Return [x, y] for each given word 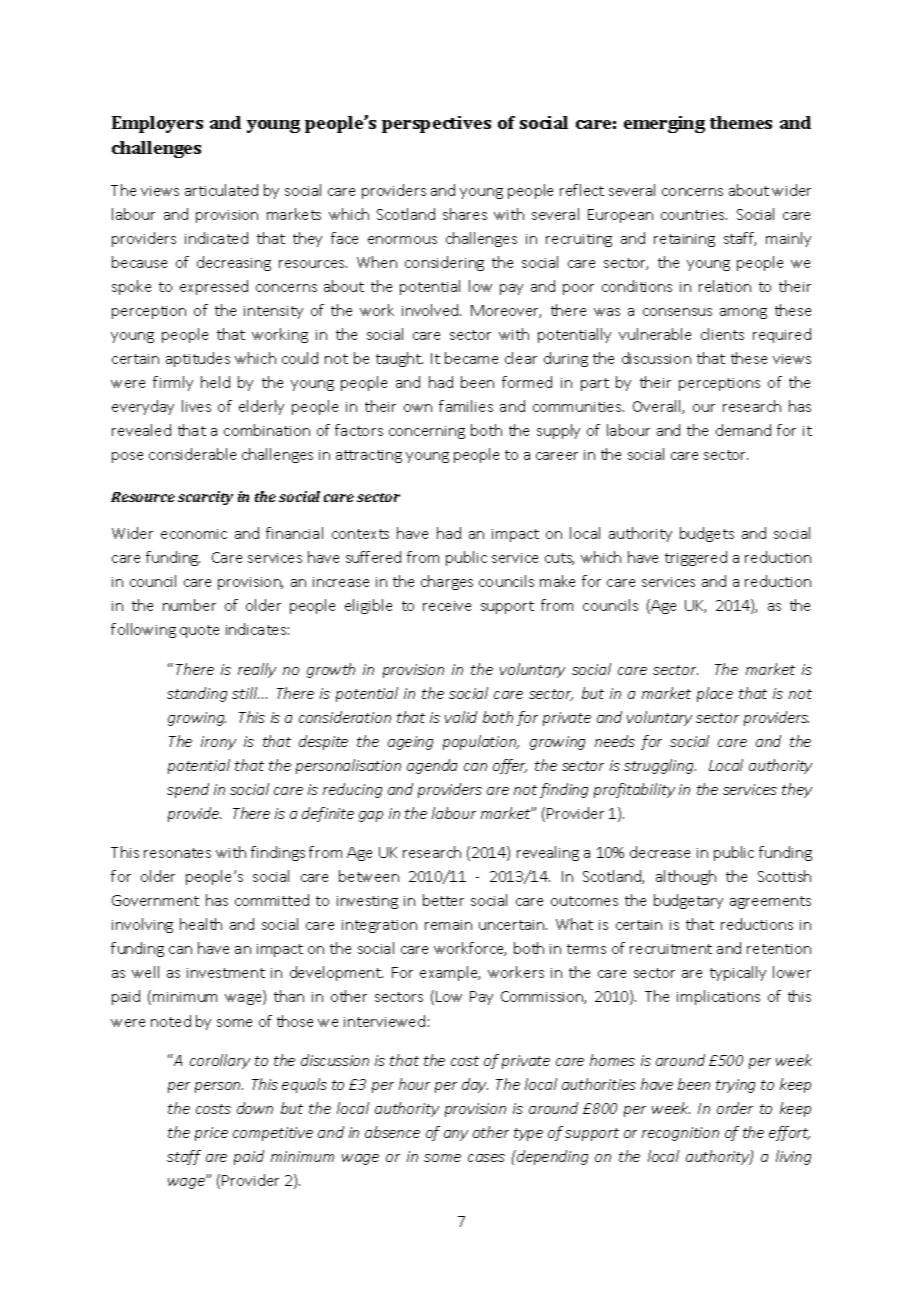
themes [741, 122]
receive [447, 606]
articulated [221, 190]
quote [199, 631]
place [715, 694]
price [211, 1134]
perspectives [436, 124]
